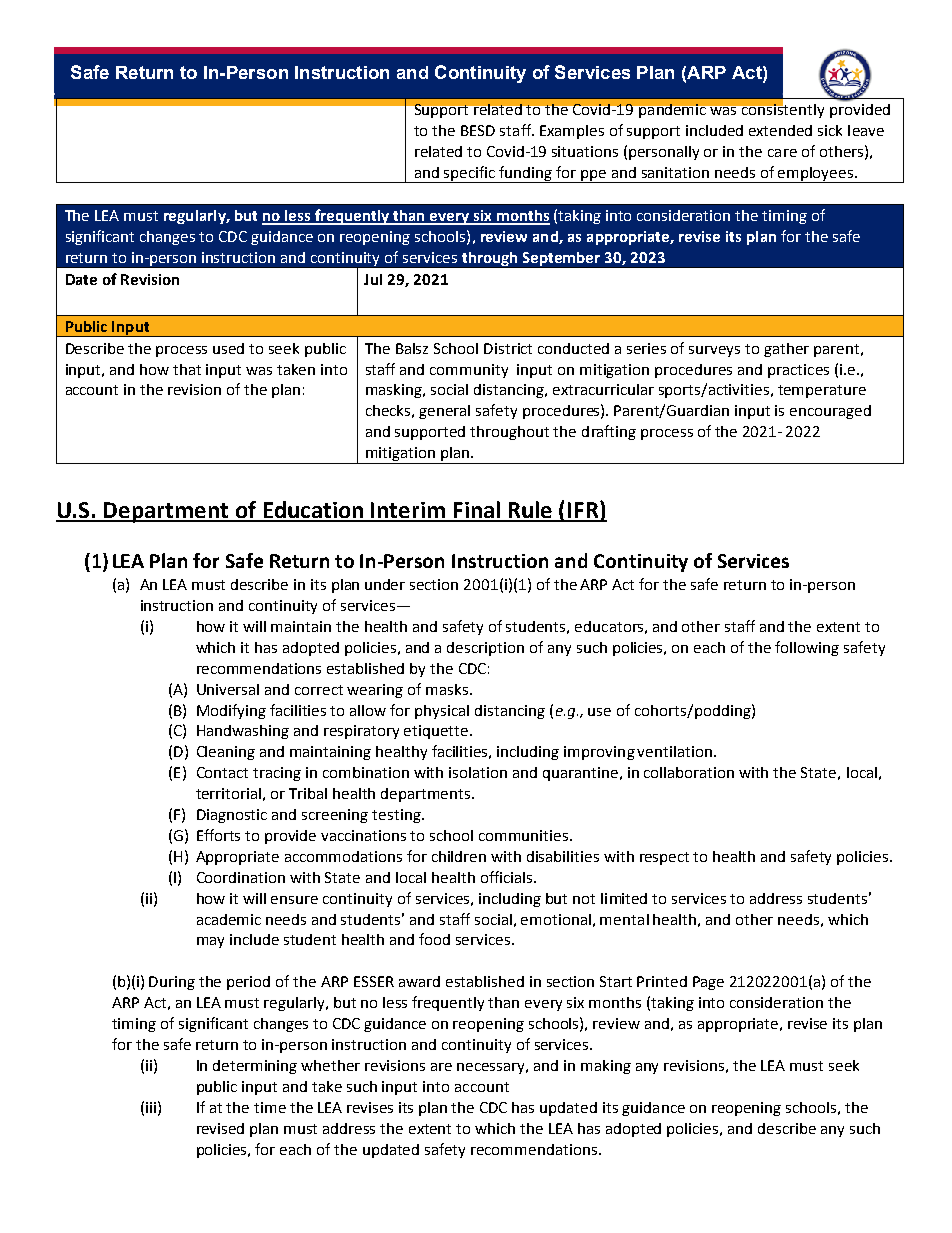 This page has width=952, height=1233. Describe the element at coordinates (786, 350) in the page. I see `gather` at that location.
